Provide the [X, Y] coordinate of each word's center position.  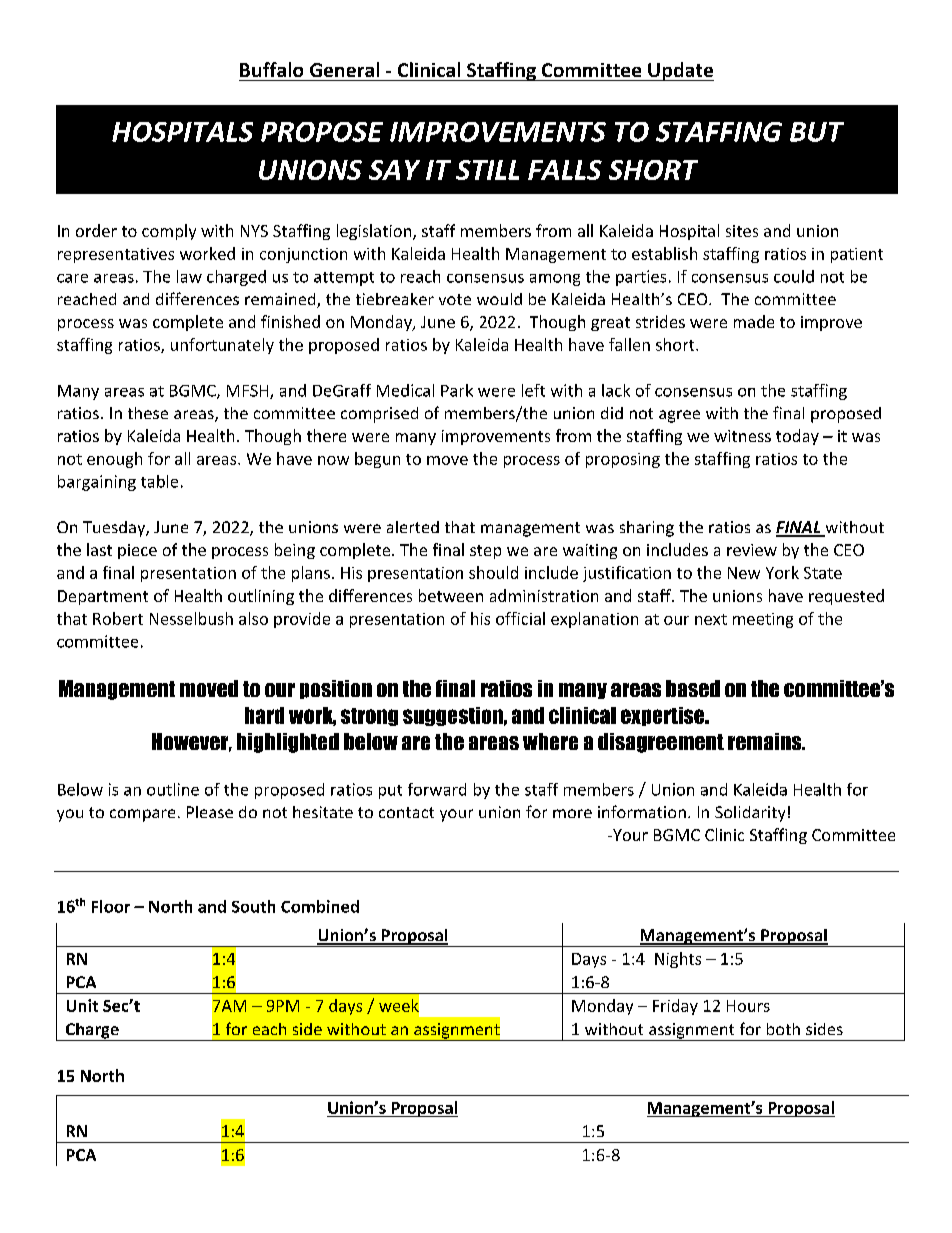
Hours [748, 1006]
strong [369, 717]
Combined [320, 906]
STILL [487, 170]
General [344, 69]
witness [742, 436]
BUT [817, 132]
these [148, 413]
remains [766, 741]
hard [264, 715]
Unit [82, 1005]
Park [457, 390]
